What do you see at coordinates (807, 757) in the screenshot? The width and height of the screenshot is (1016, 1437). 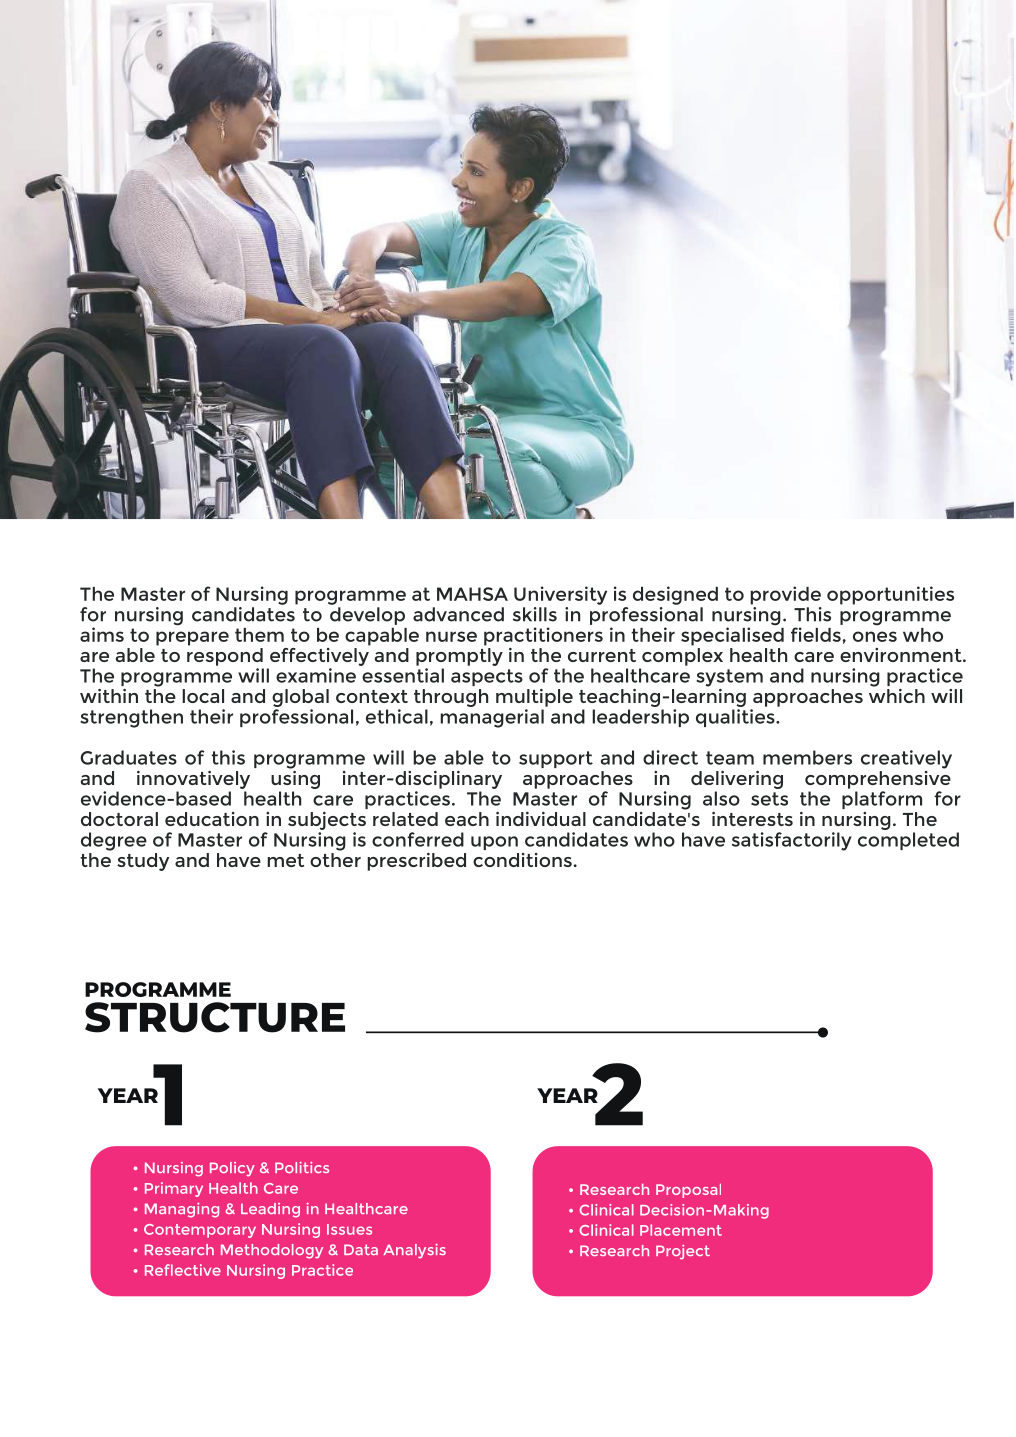 I see `members` at bounding box center [807, 757].
